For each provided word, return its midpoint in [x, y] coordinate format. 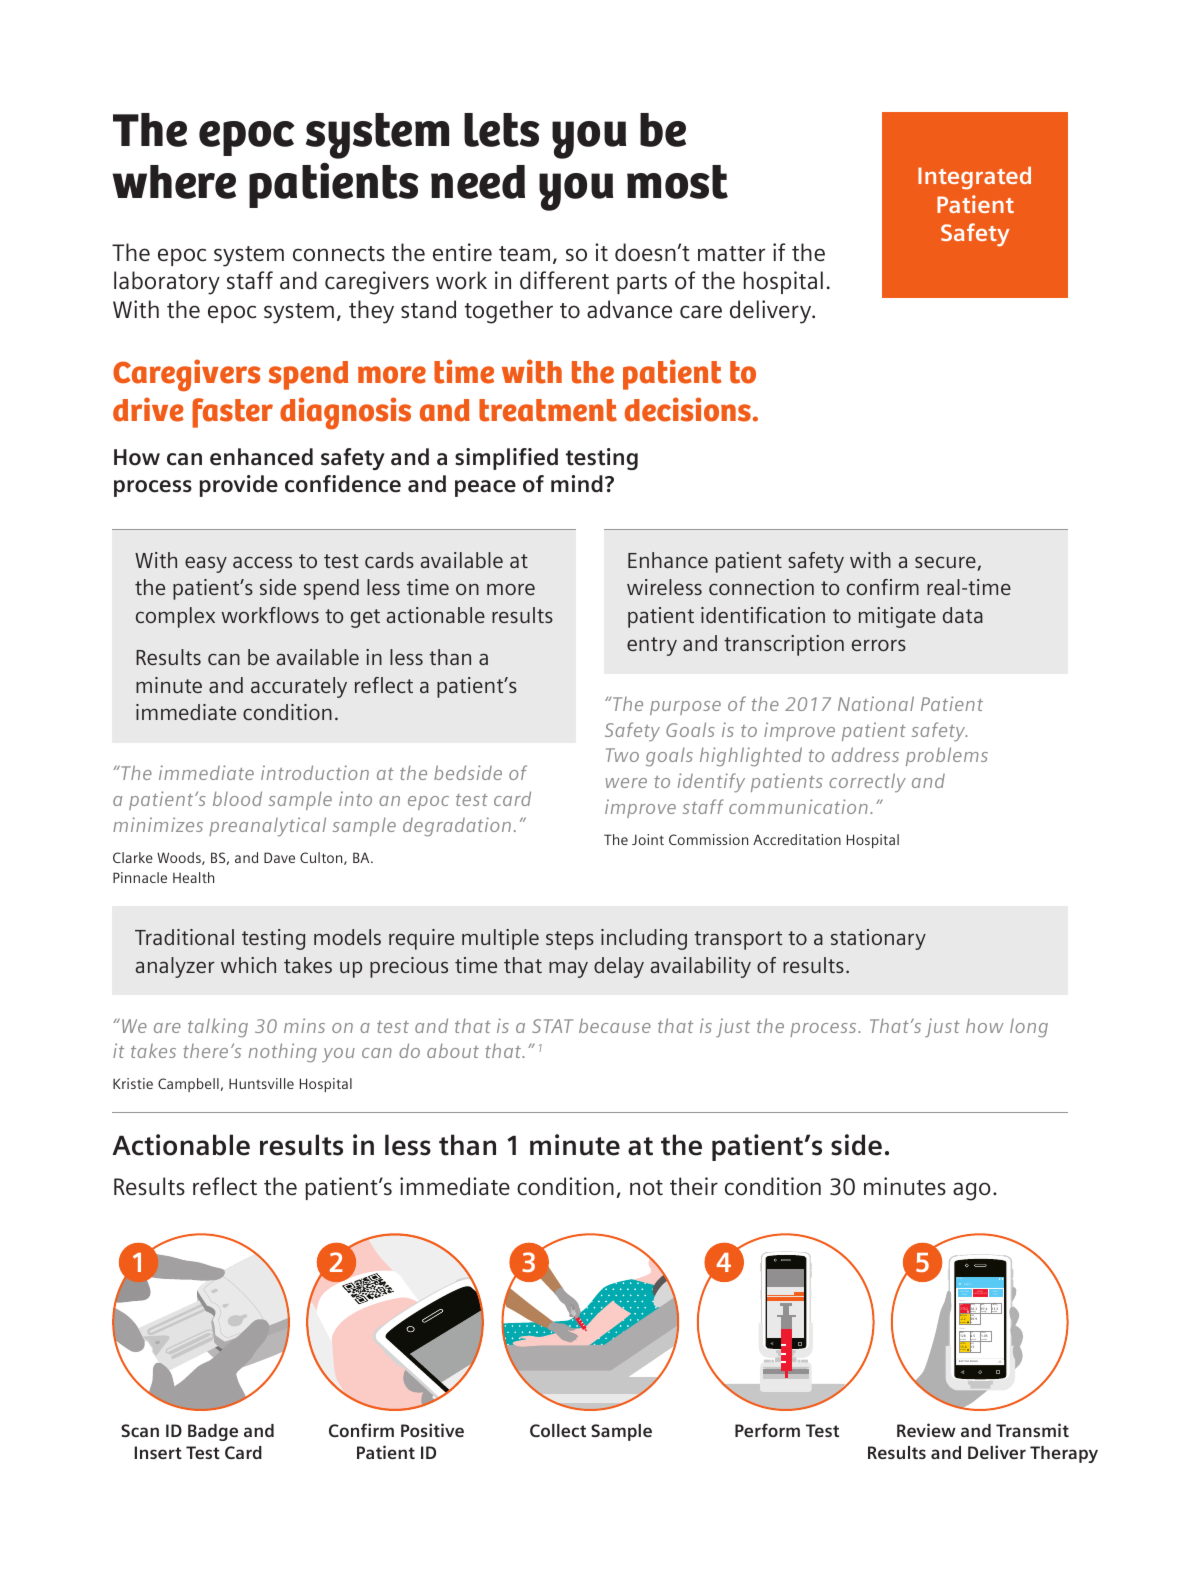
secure [946, 564]
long [1029, 1028]
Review [926, 1430]
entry [652, 646]
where [174, 182]
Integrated [974, 178]
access [262, 562]
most [677, 182]
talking [218, 1028]
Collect [558, 1430]
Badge [213, 1432]
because [615, 1026]
